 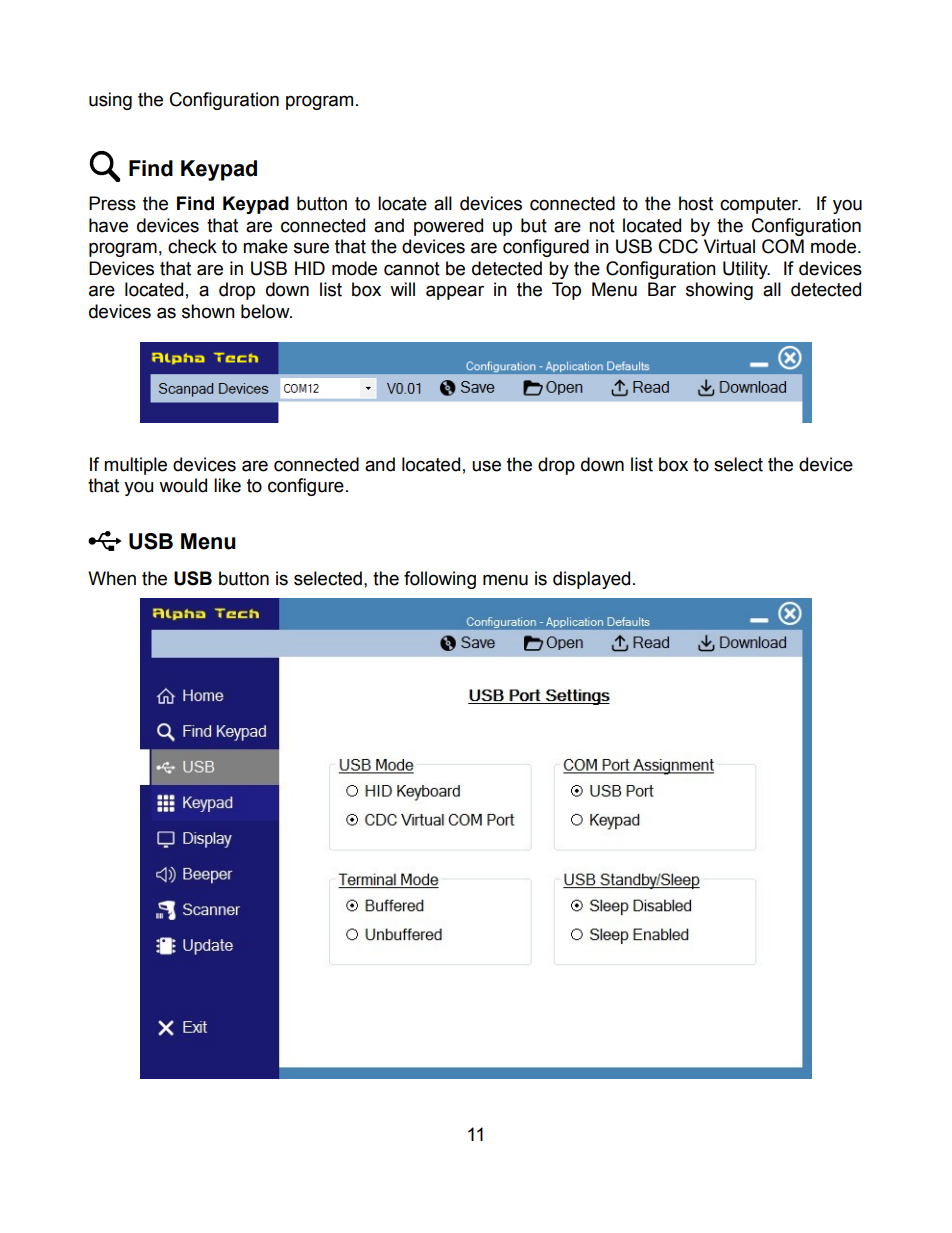 I want to click on When, so click(x=112, y=578).
